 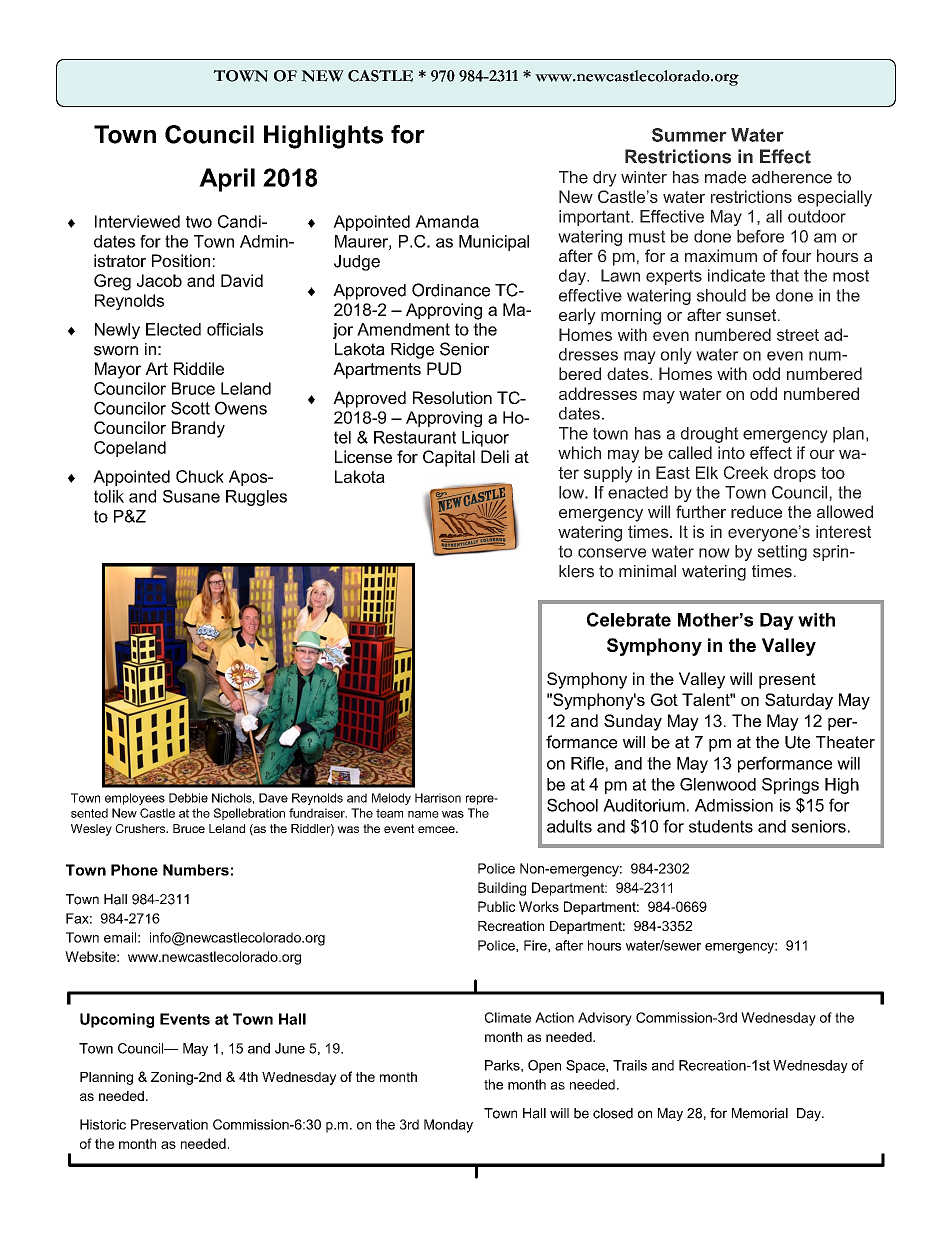 I want to click on present, so click(x=787, y=681).
